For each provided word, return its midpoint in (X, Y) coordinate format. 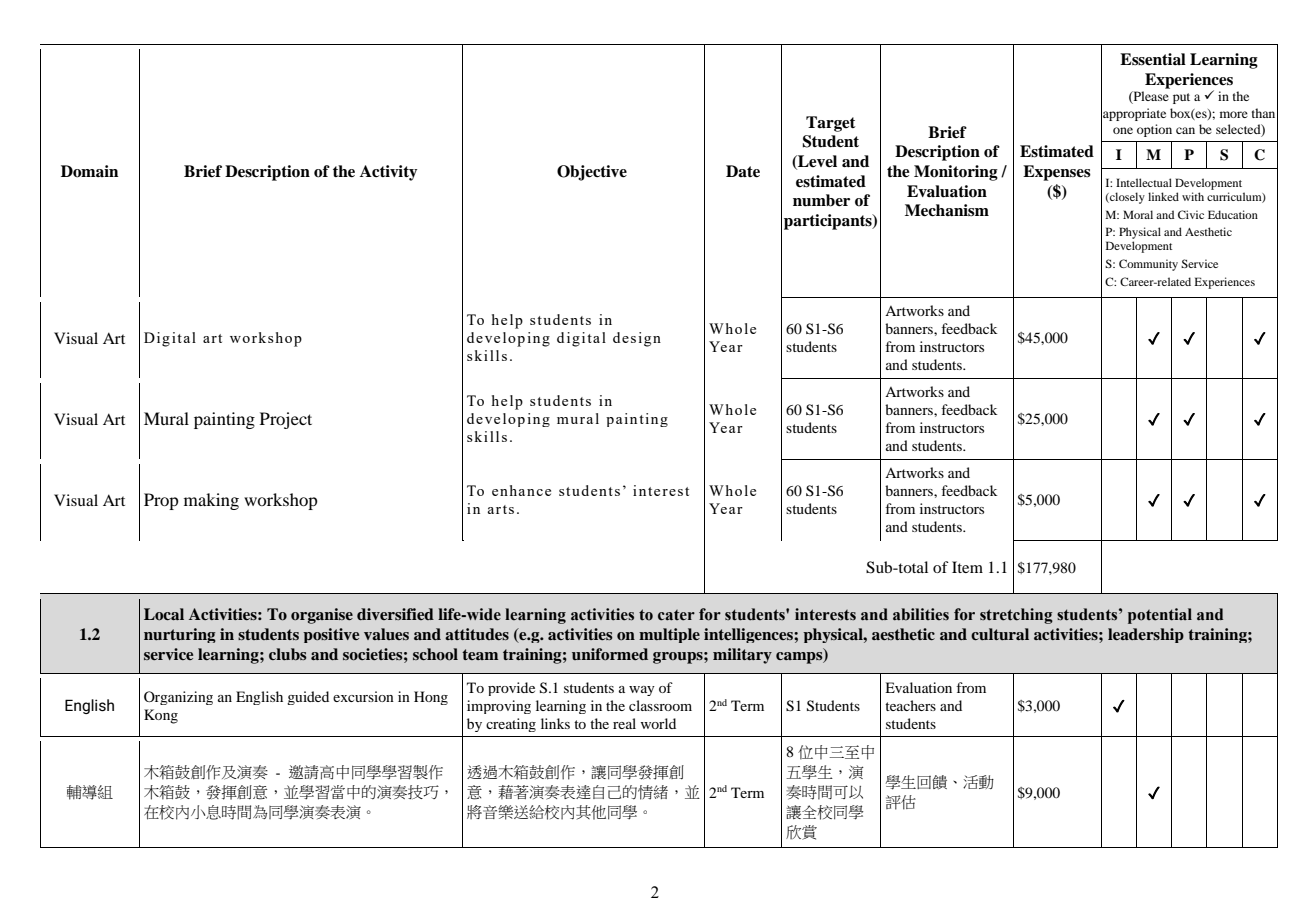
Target (830, 124)
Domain (89, 171)
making (211, 501)
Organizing (178, 698)
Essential (1153, 59)
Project (286, 420)
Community (1148, 265)
